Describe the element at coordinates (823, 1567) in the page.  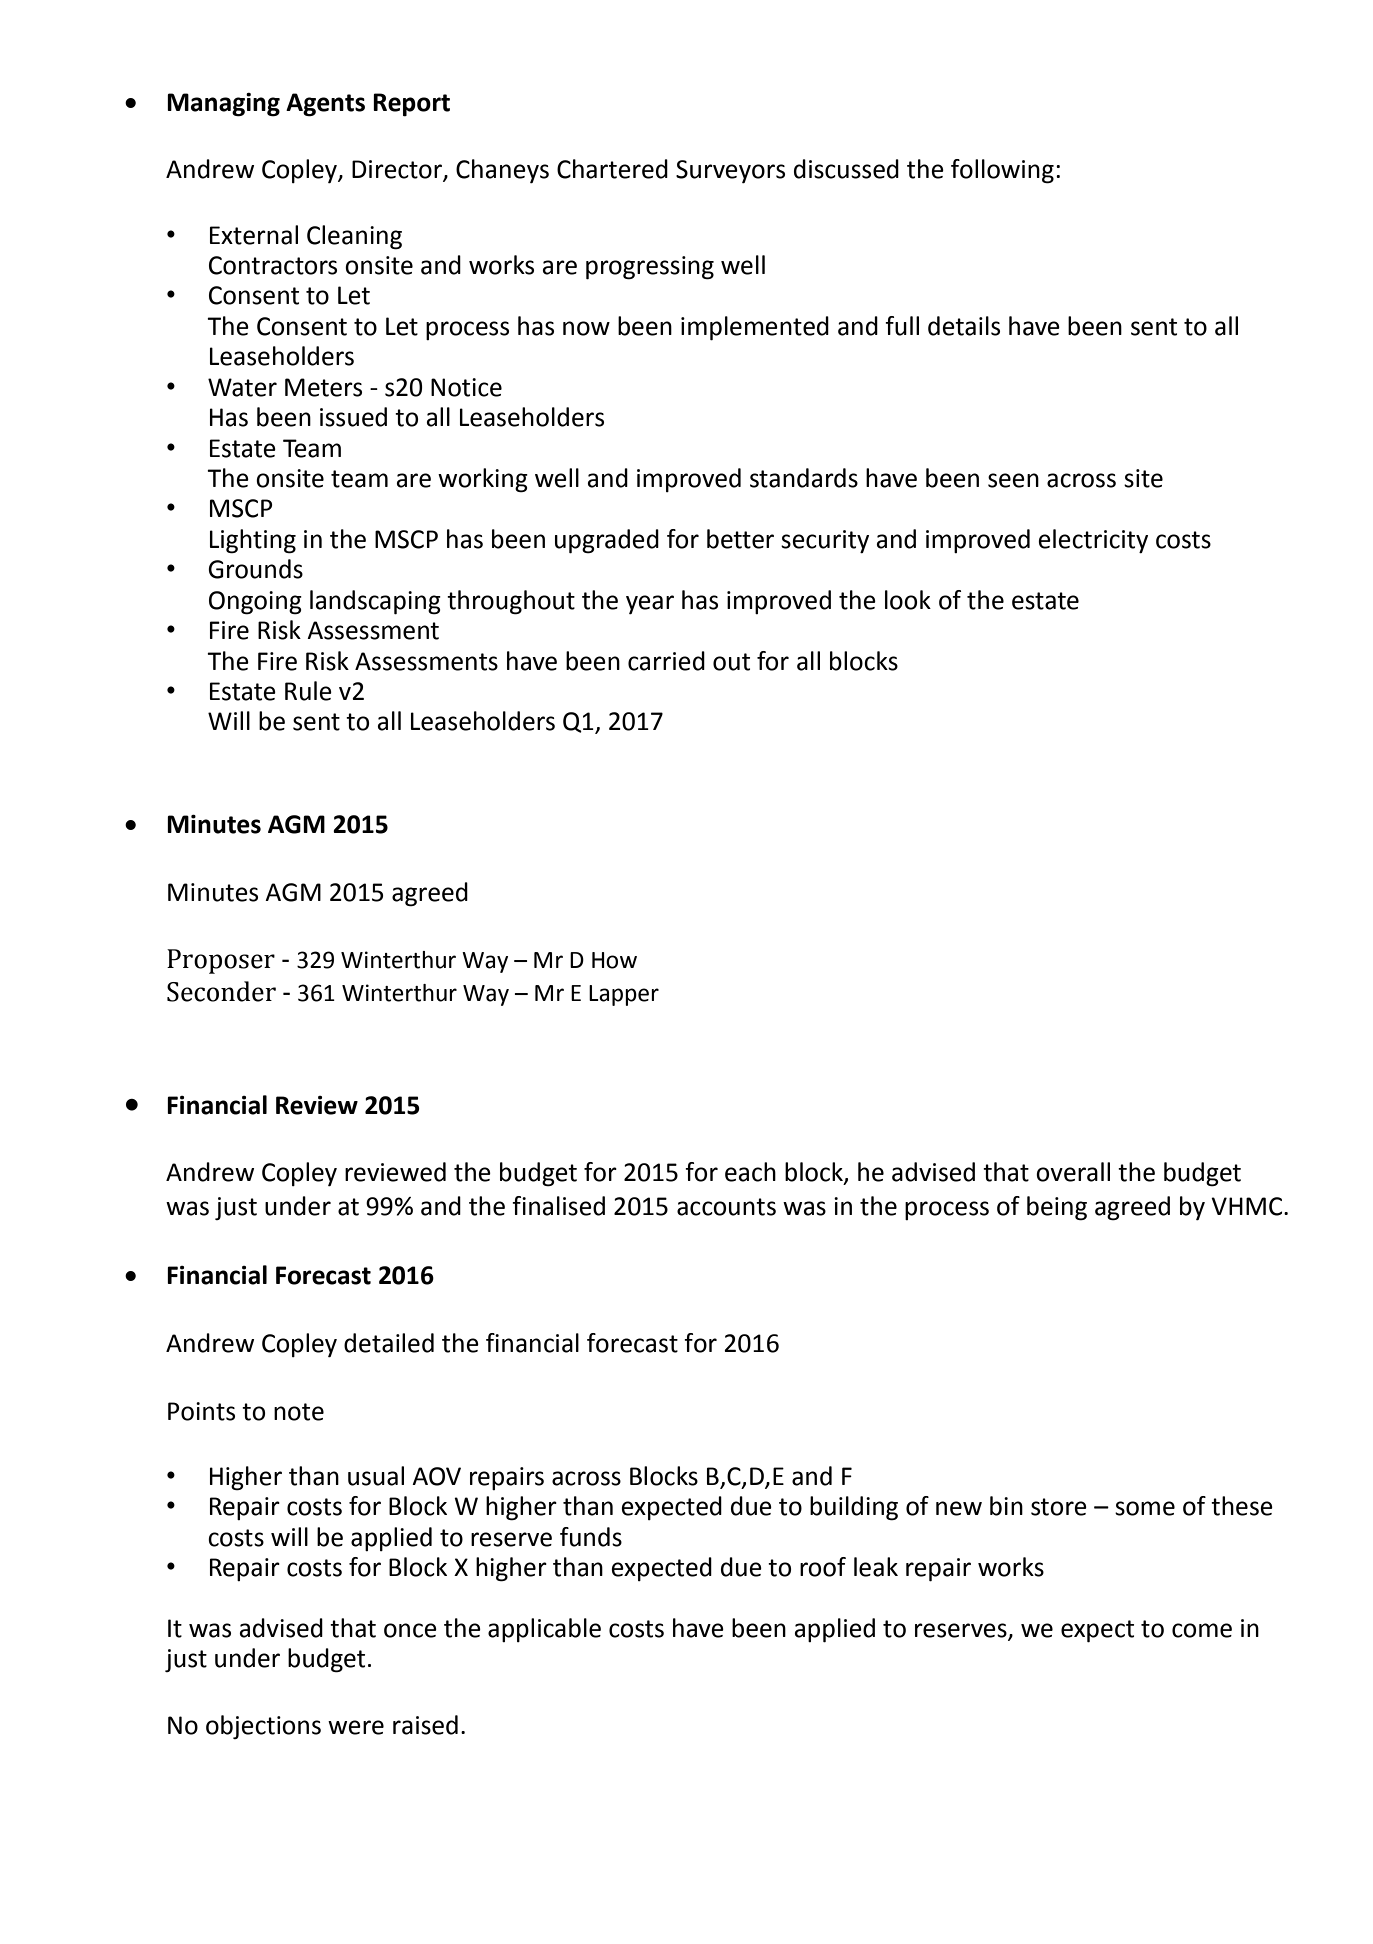
I see `roof` at that location.
